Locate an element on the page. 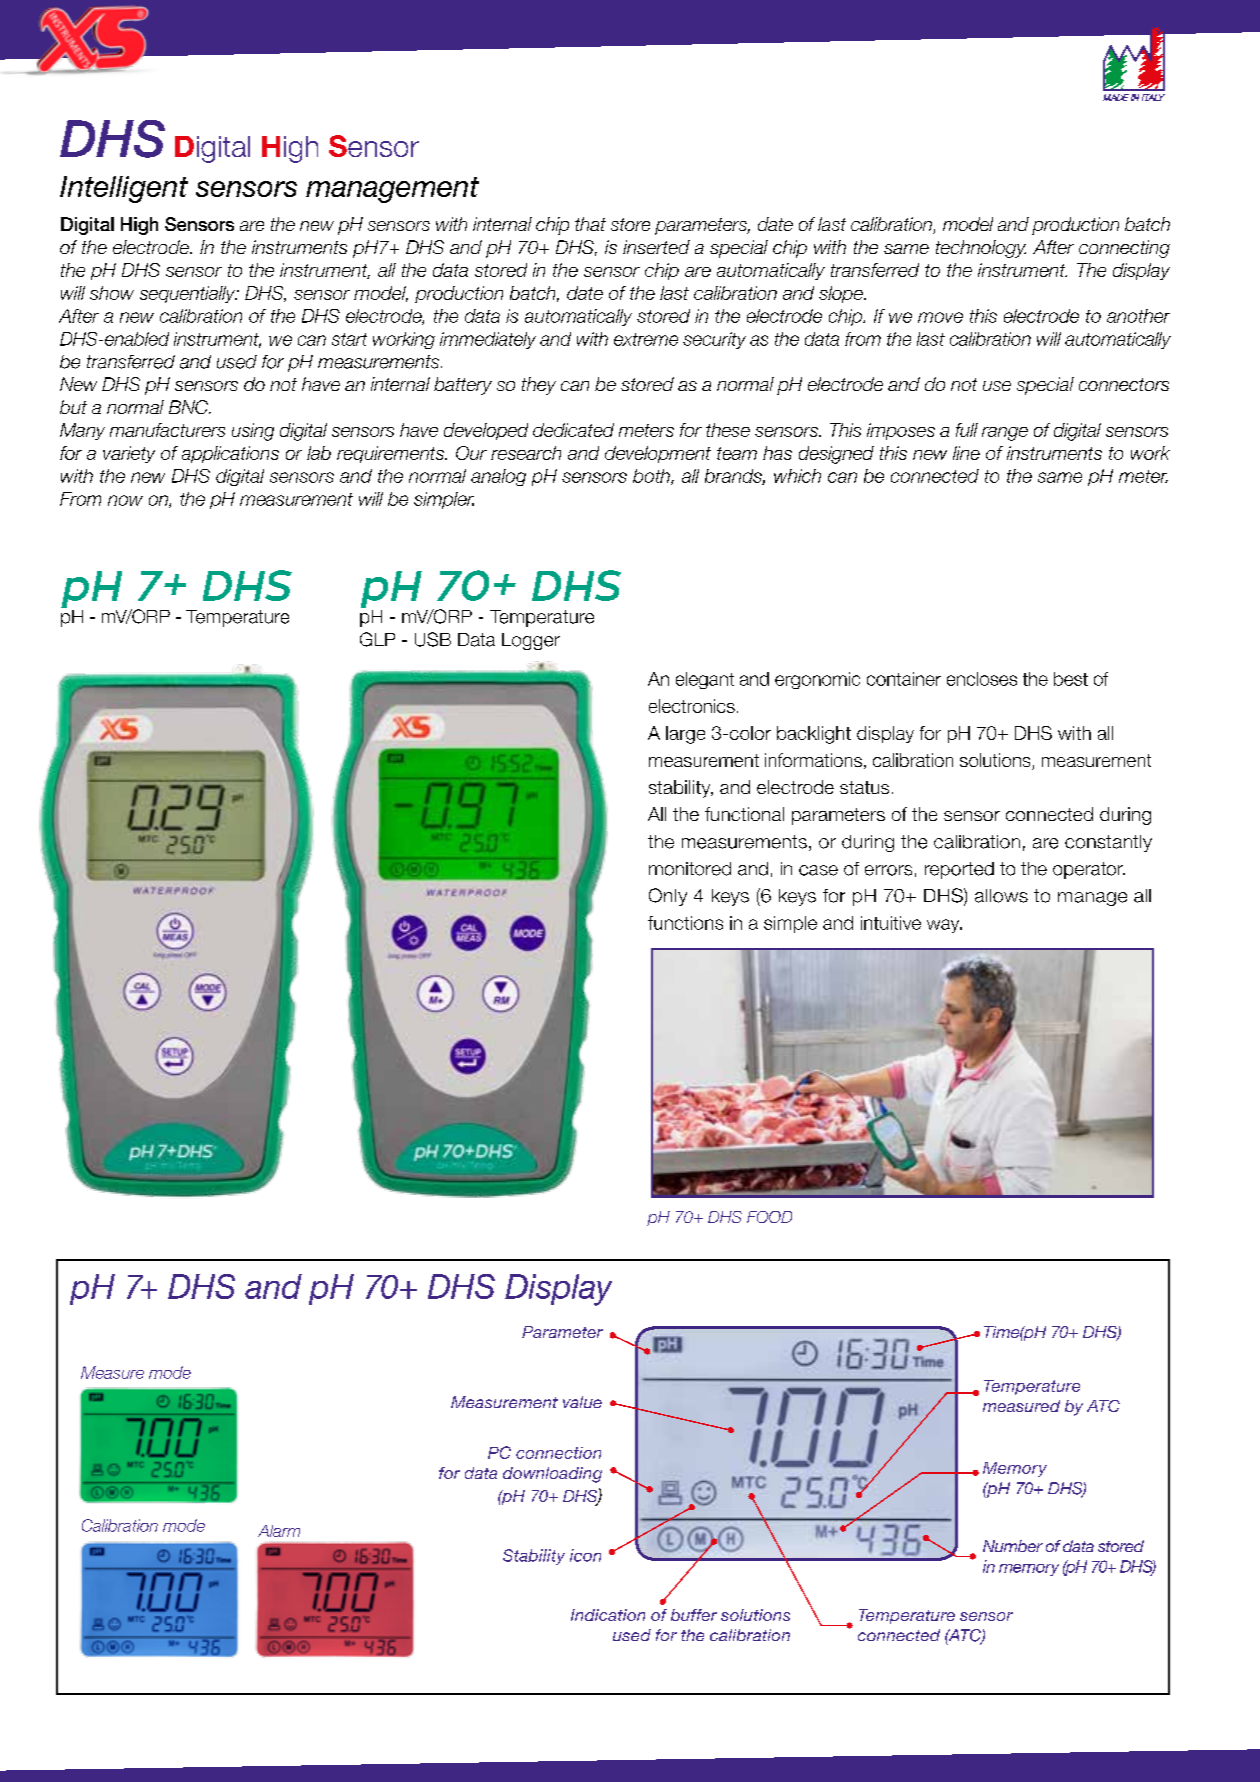  downloading is located at coordinates (552, 1475).
